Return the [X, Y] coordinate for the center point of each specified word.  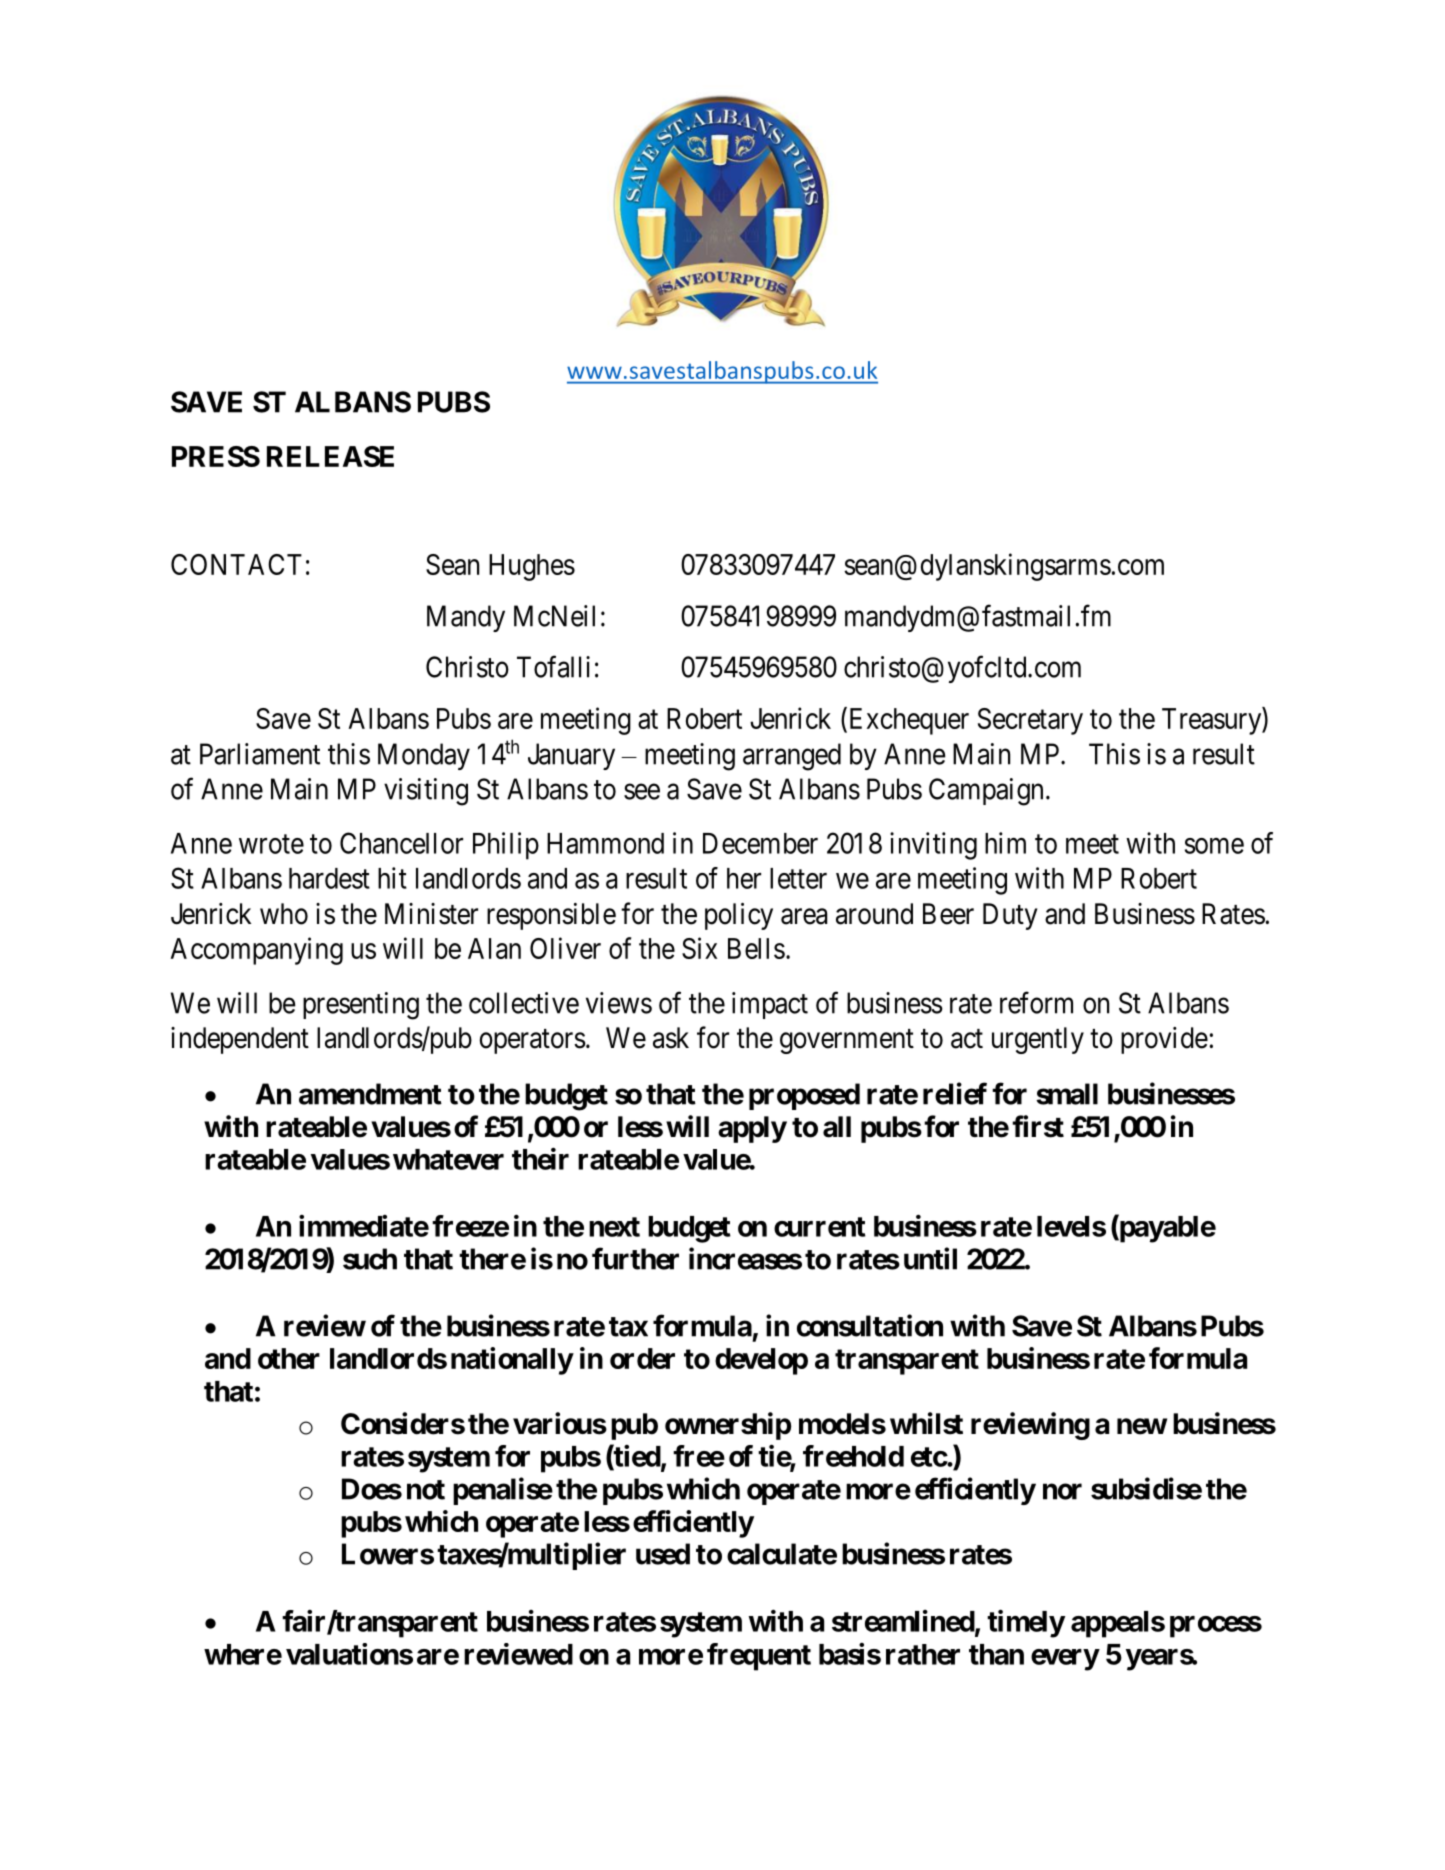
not [426, 1490]
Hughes [532, 567]
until [930, 1258]
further [635, 1258]
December [760, 843]
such [370, 1259]
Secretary [1030, 721]
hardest [329, 878]
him [1005, 843]
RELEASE [330, 456]
